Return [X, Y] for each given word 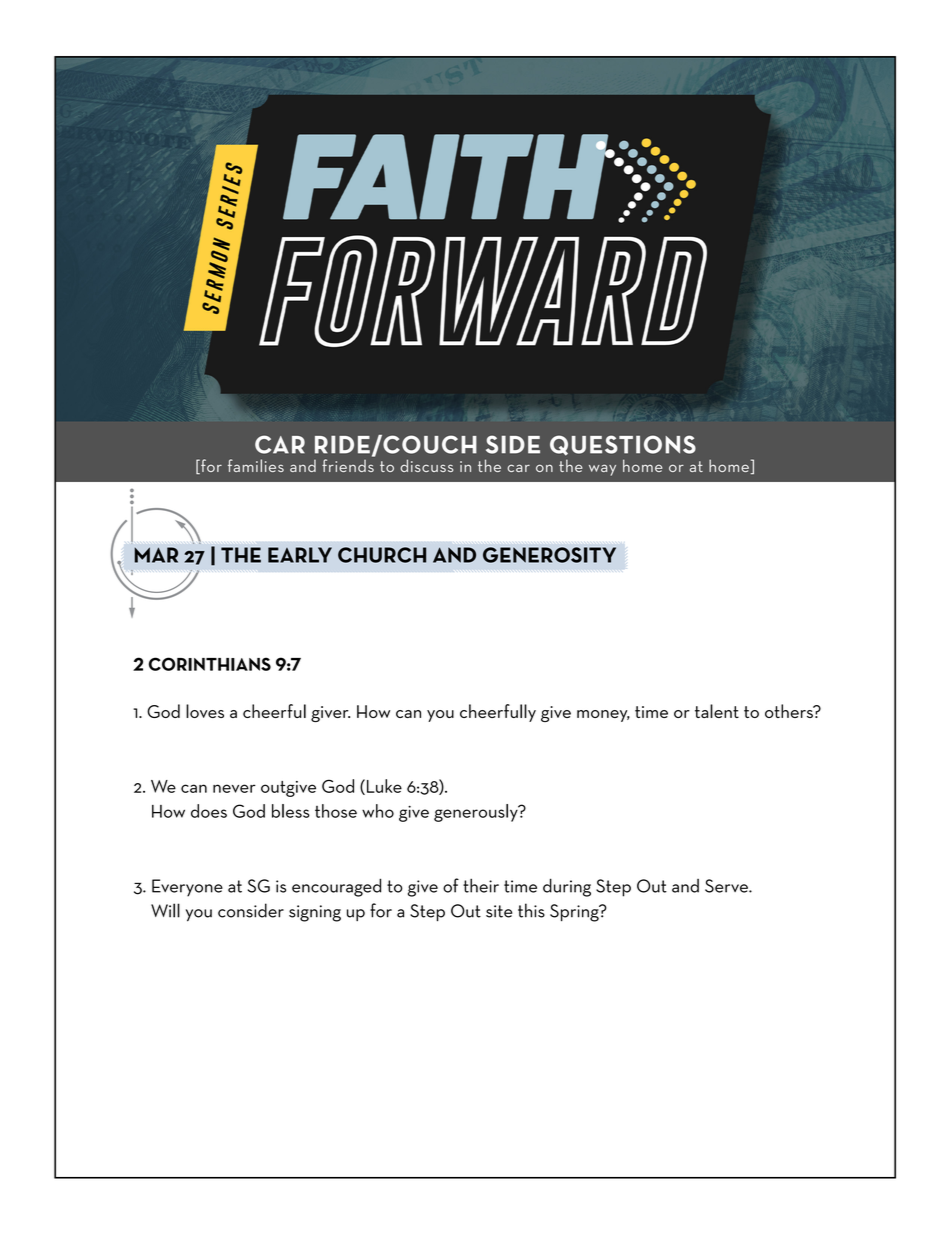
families [256, 465]
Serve [727, 886]
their [481, 885]
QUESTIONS [623, 445]
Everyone [187, 888]
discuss [426, 465]
